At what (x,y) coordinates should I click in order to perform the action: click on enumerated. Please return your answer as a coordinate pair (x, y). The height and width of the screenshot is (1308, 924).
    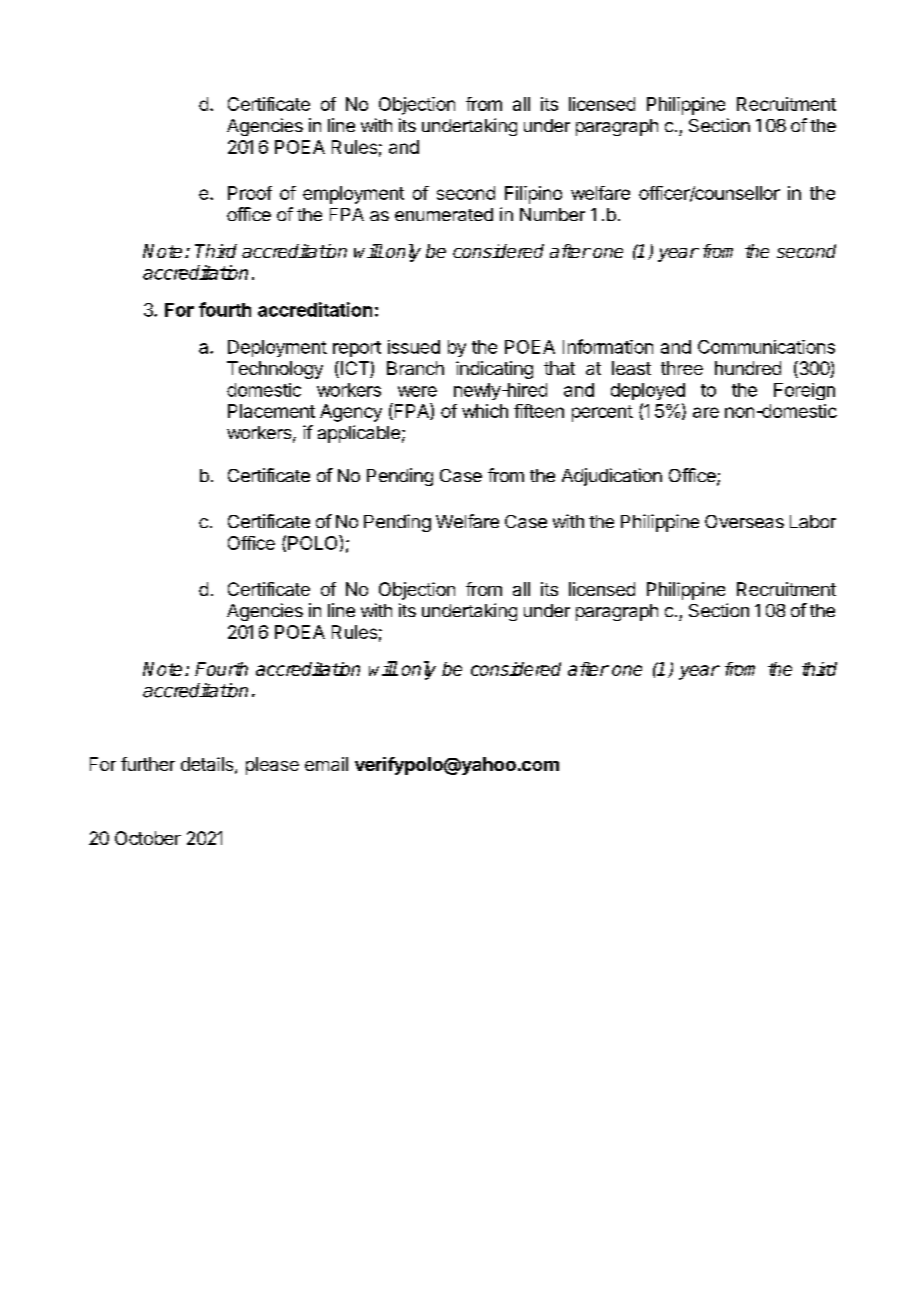
    Looking at the image, I should click on (444, 214).
